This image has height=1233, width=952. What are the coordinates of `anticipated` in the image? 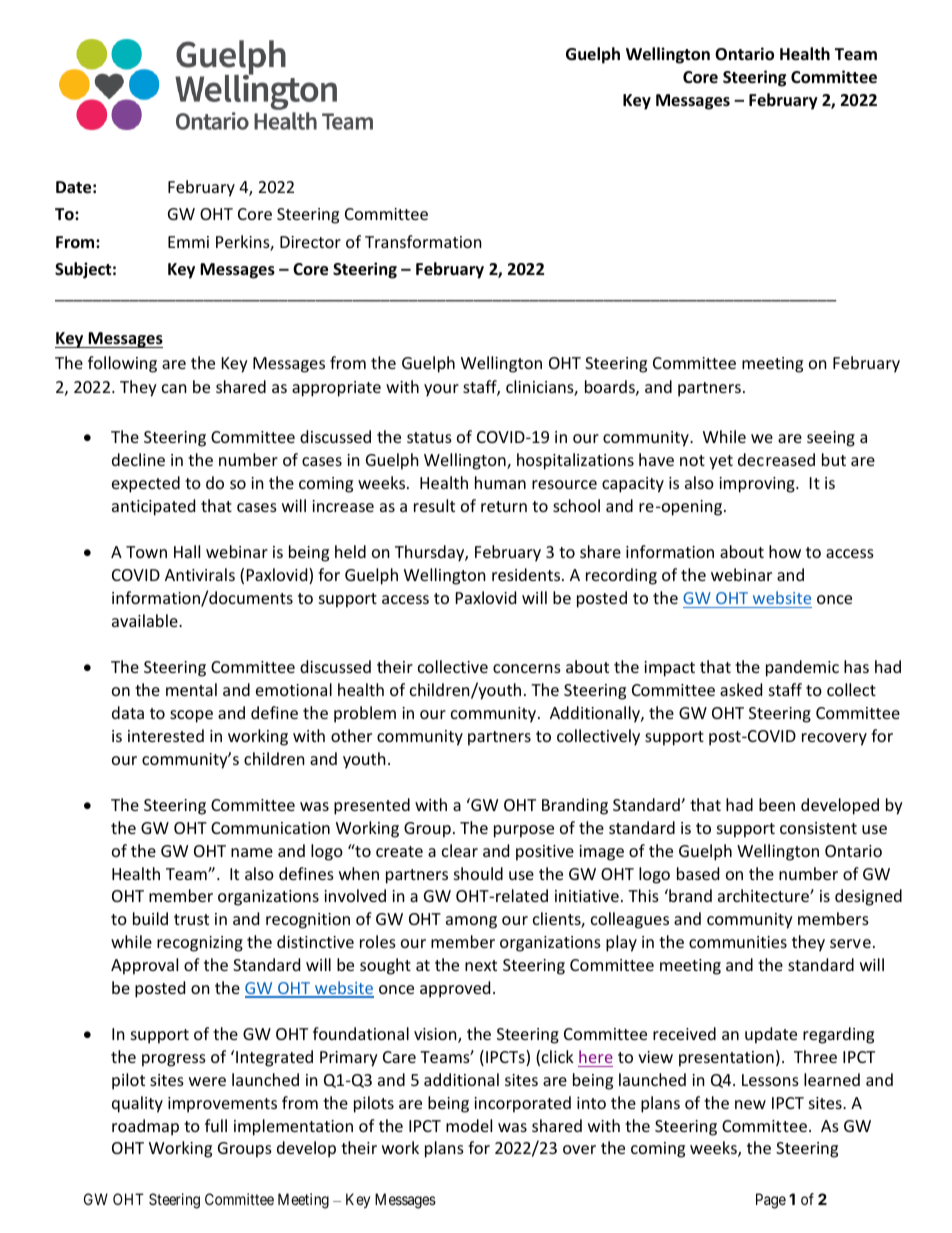 It's located at (153, 507).
